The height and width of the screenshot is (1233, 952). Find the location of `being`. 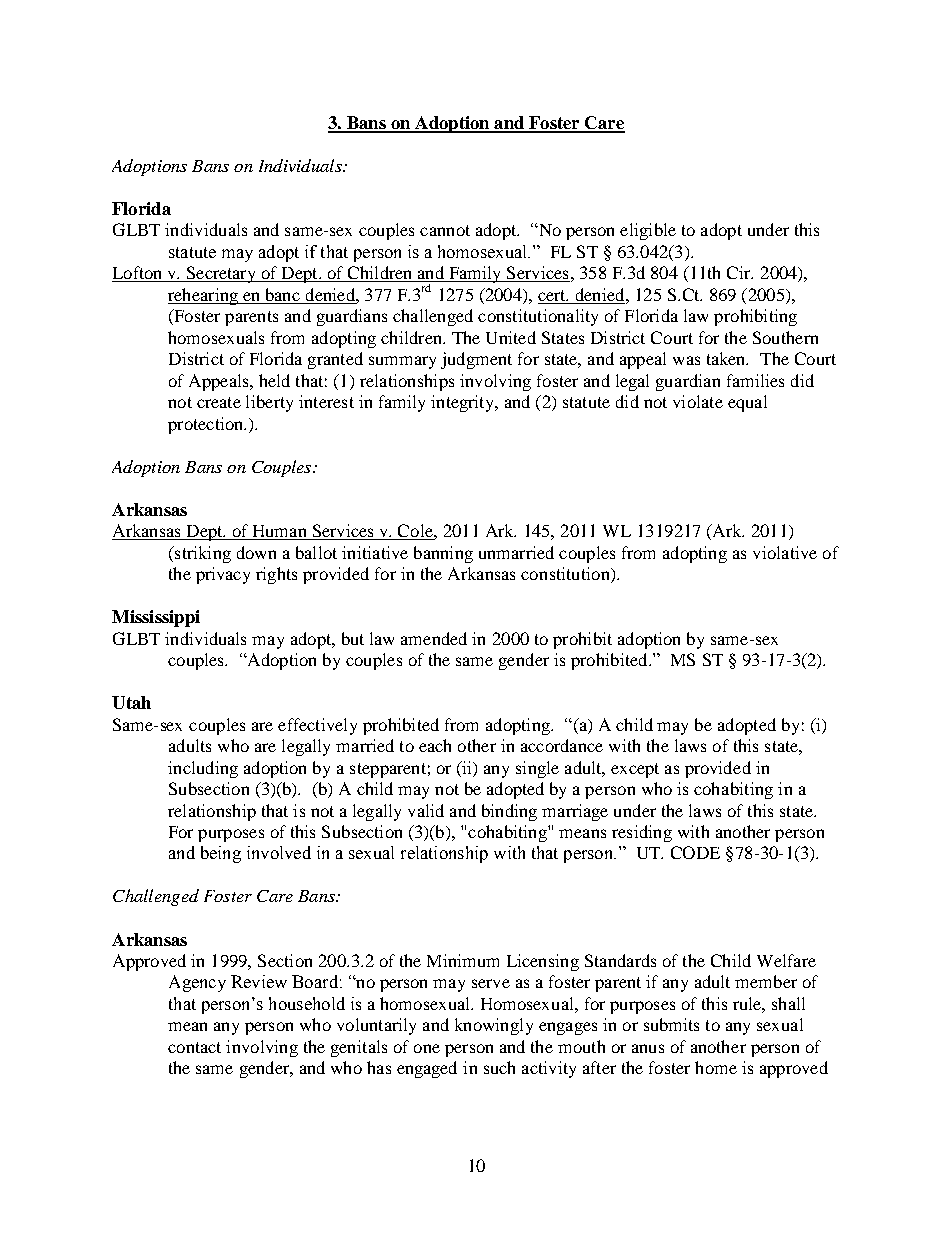

being is located at coordinates (221, 854).
